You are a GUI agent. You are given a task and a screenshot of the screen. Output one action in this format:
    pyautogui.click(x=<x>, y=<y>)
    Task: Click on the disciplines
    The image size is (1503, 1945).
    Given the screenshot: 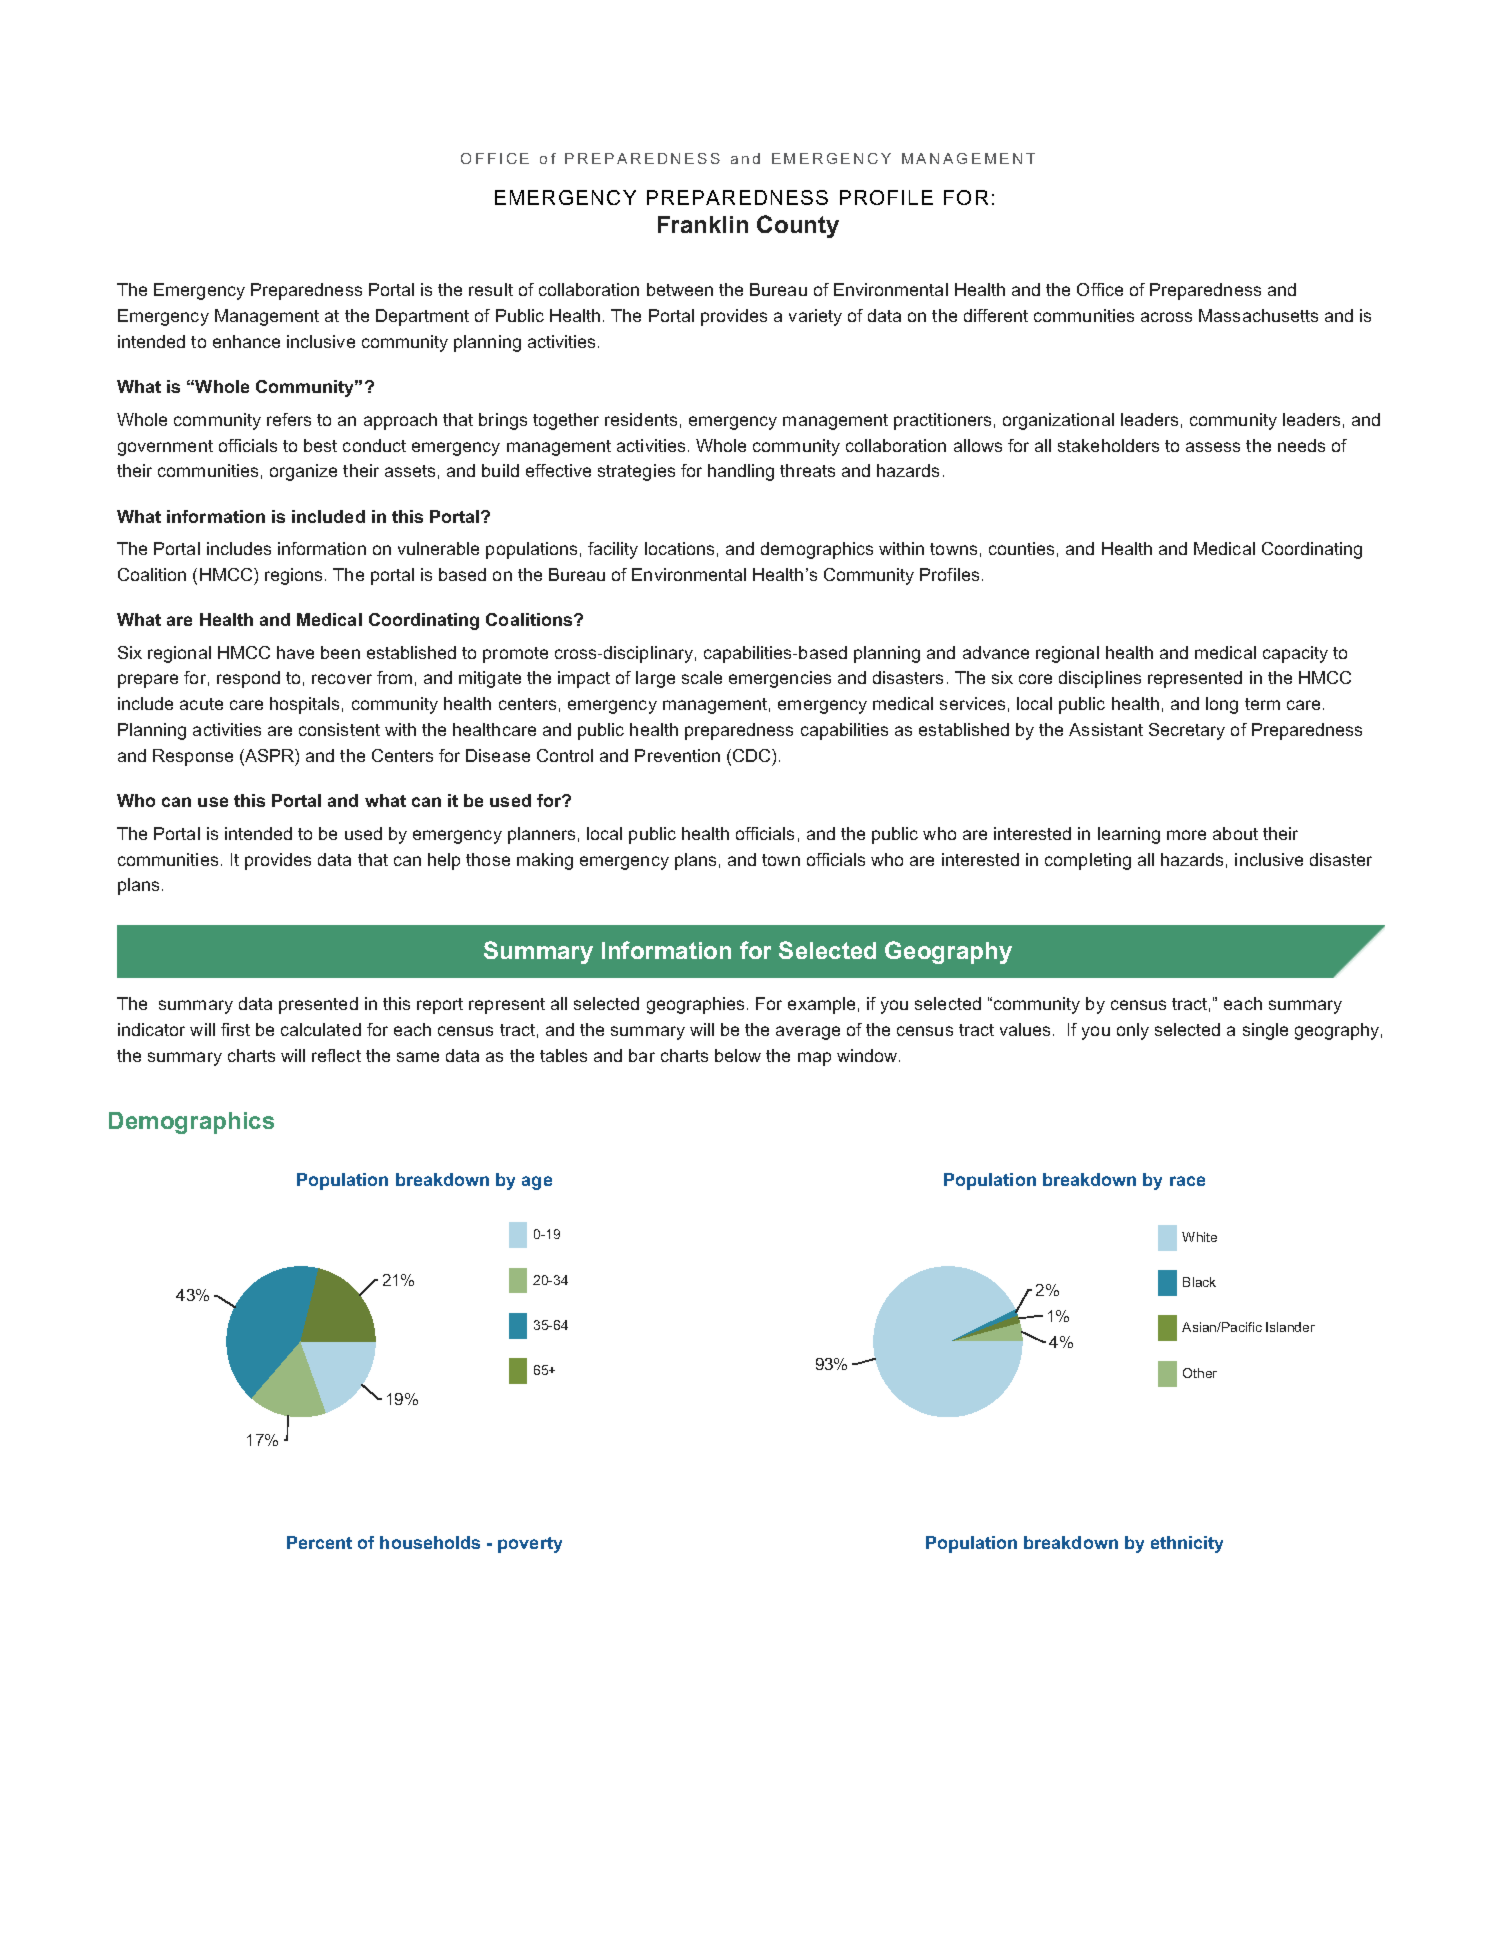 What is the action you would take?
    pyautogui.click(x=1100, y=679)
